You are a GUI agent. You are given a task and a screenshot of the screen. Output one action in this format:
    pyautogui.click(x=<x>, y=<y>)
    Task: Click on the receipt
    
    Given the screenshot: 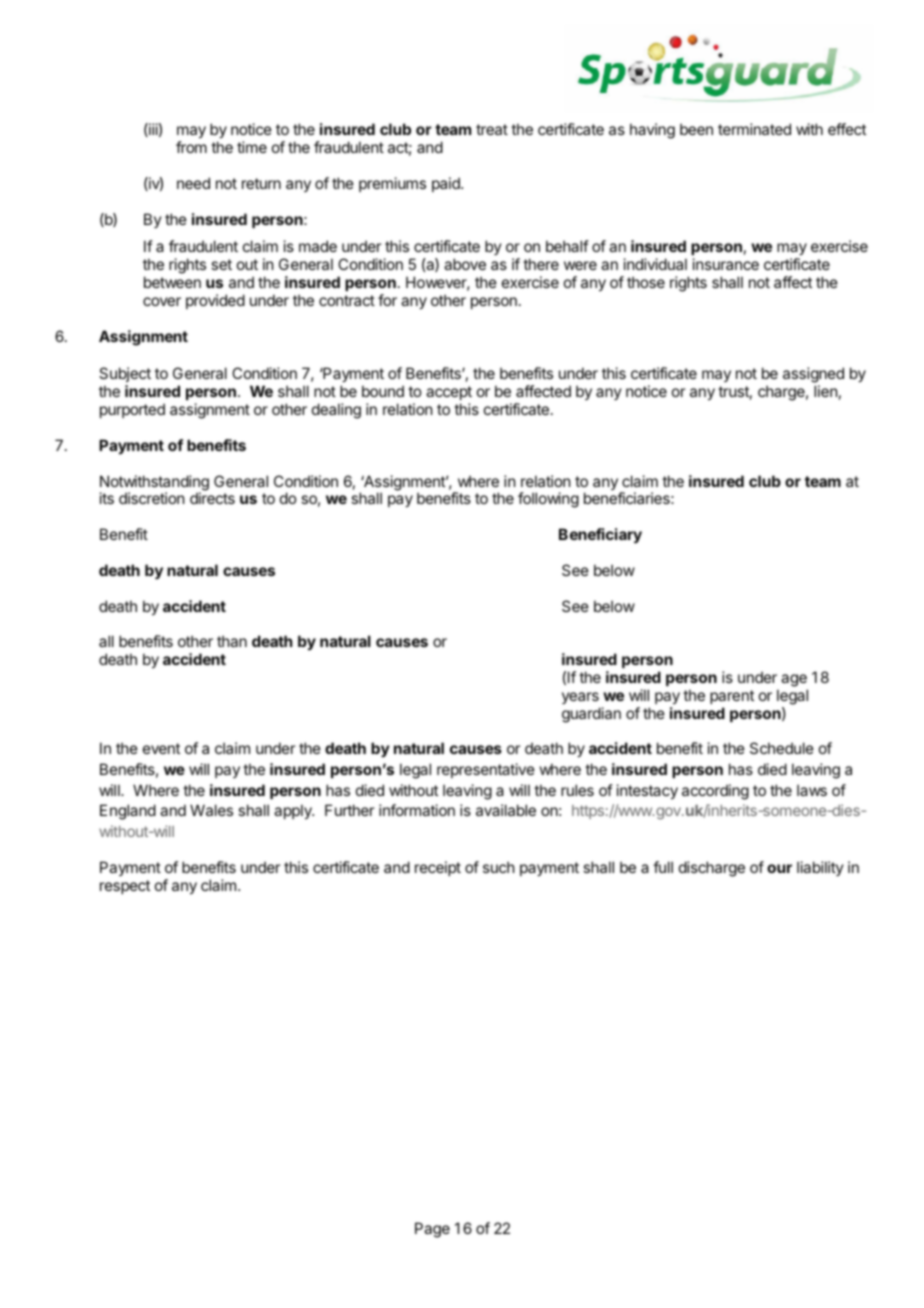 What is the action you would take?
    pyautogui.click(x=438, y=868)
